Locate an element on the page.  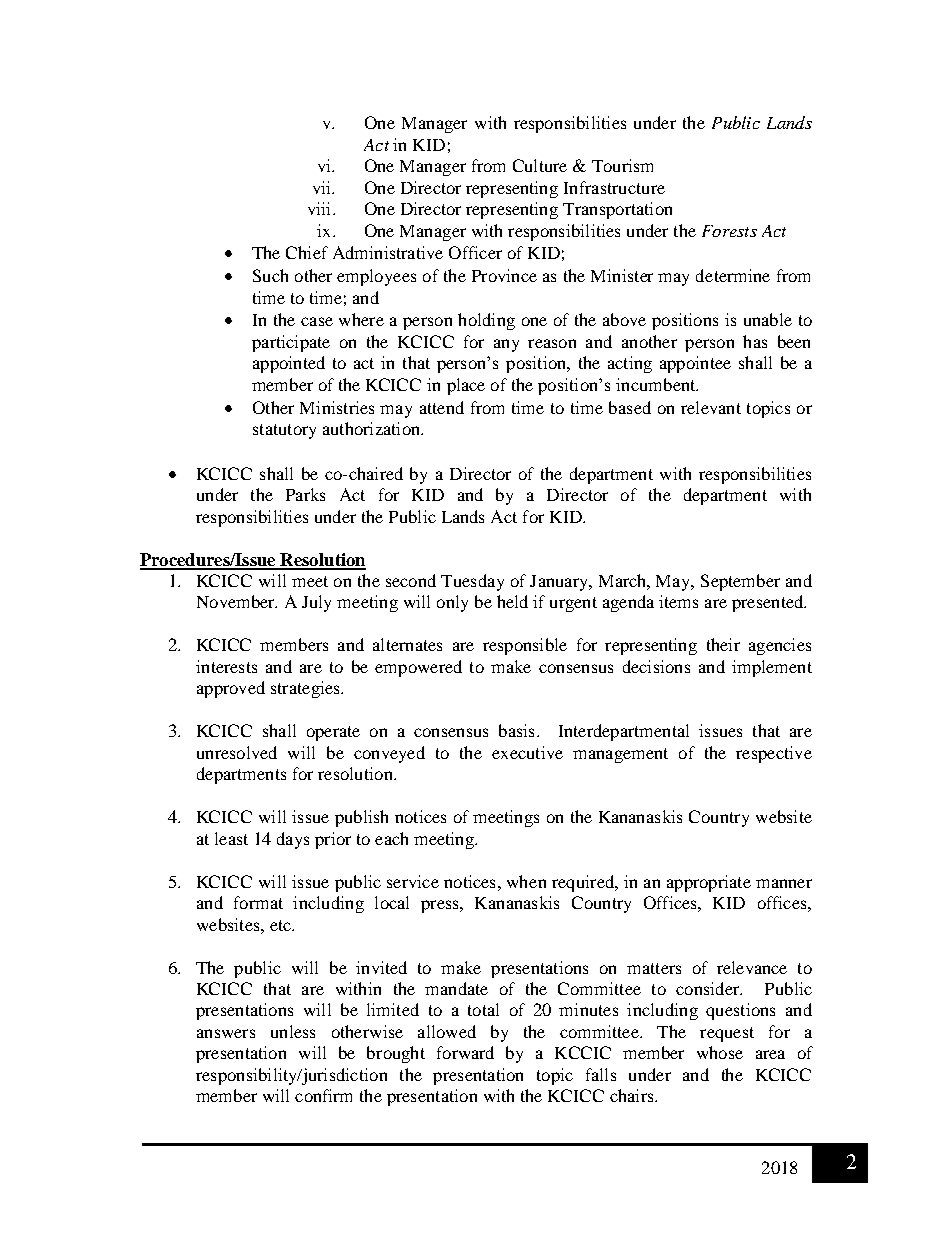
September is located at coordinates (740, 582).
